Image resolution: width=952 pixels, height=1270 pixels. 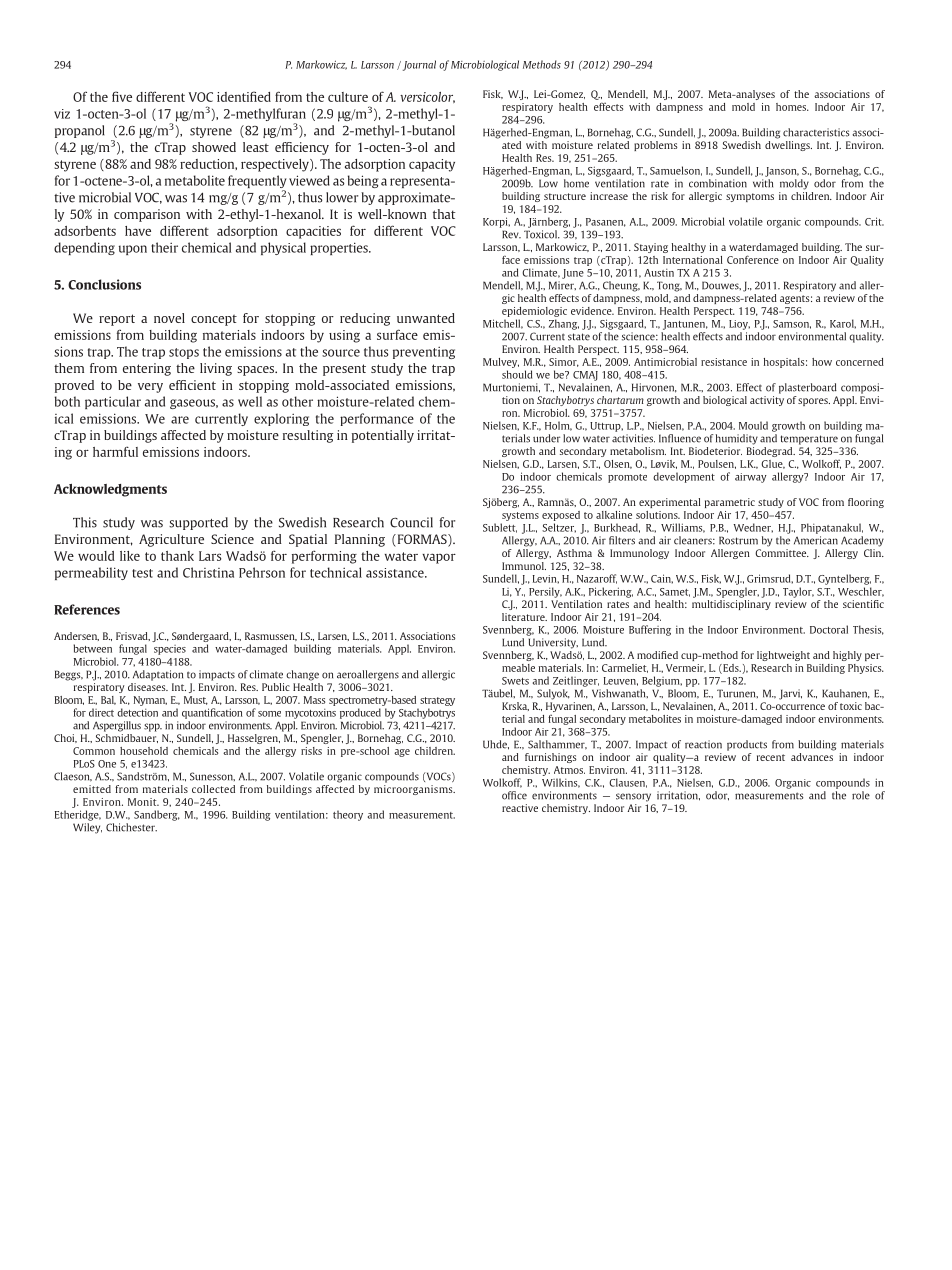 I want to click on characteristics, so click(x=816, y=132).
